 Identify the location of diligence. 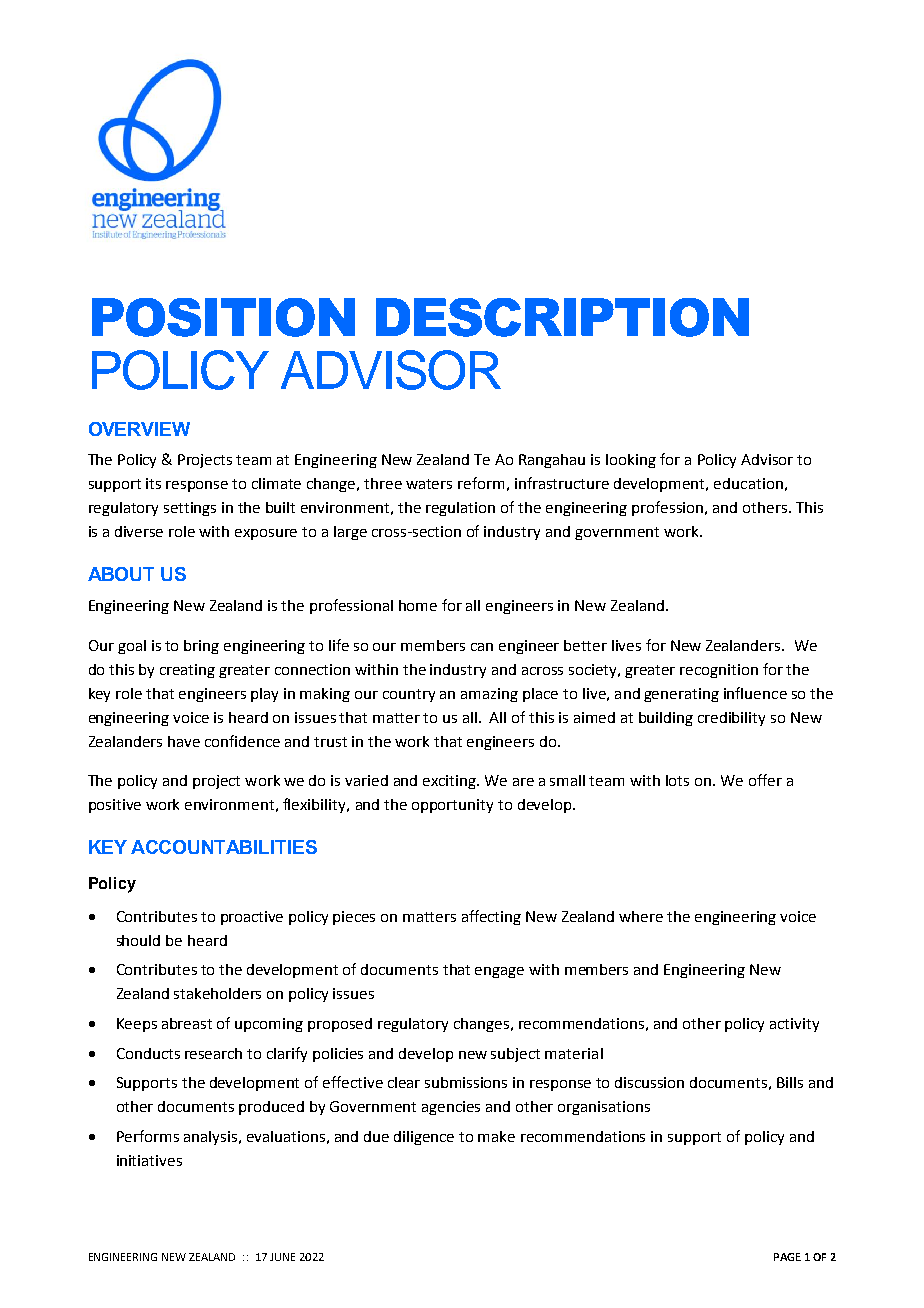
(424, 1138).
